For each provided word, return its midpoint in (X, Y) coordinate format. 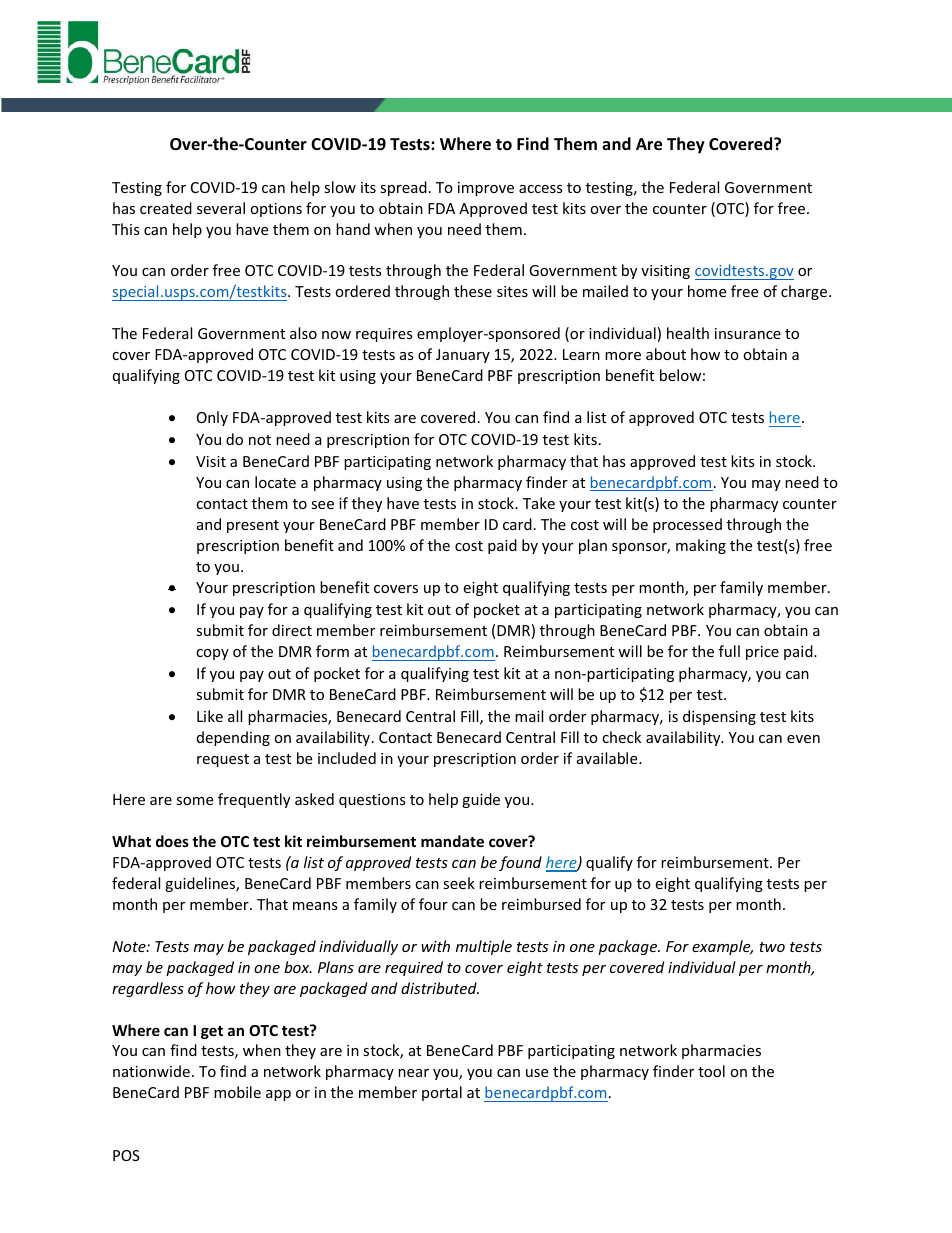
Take (539, 503)
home (707, 291)
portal (442, 1093)
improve (486, 189)
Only (212, 418)
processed (687, 525)
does (172, 841)
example (722, 947)
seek (459, 883)
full (729, 651)
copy (212, 654)
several (221, 208)
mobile (237, 1092)
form (332, 651)
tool (711, 1071)
